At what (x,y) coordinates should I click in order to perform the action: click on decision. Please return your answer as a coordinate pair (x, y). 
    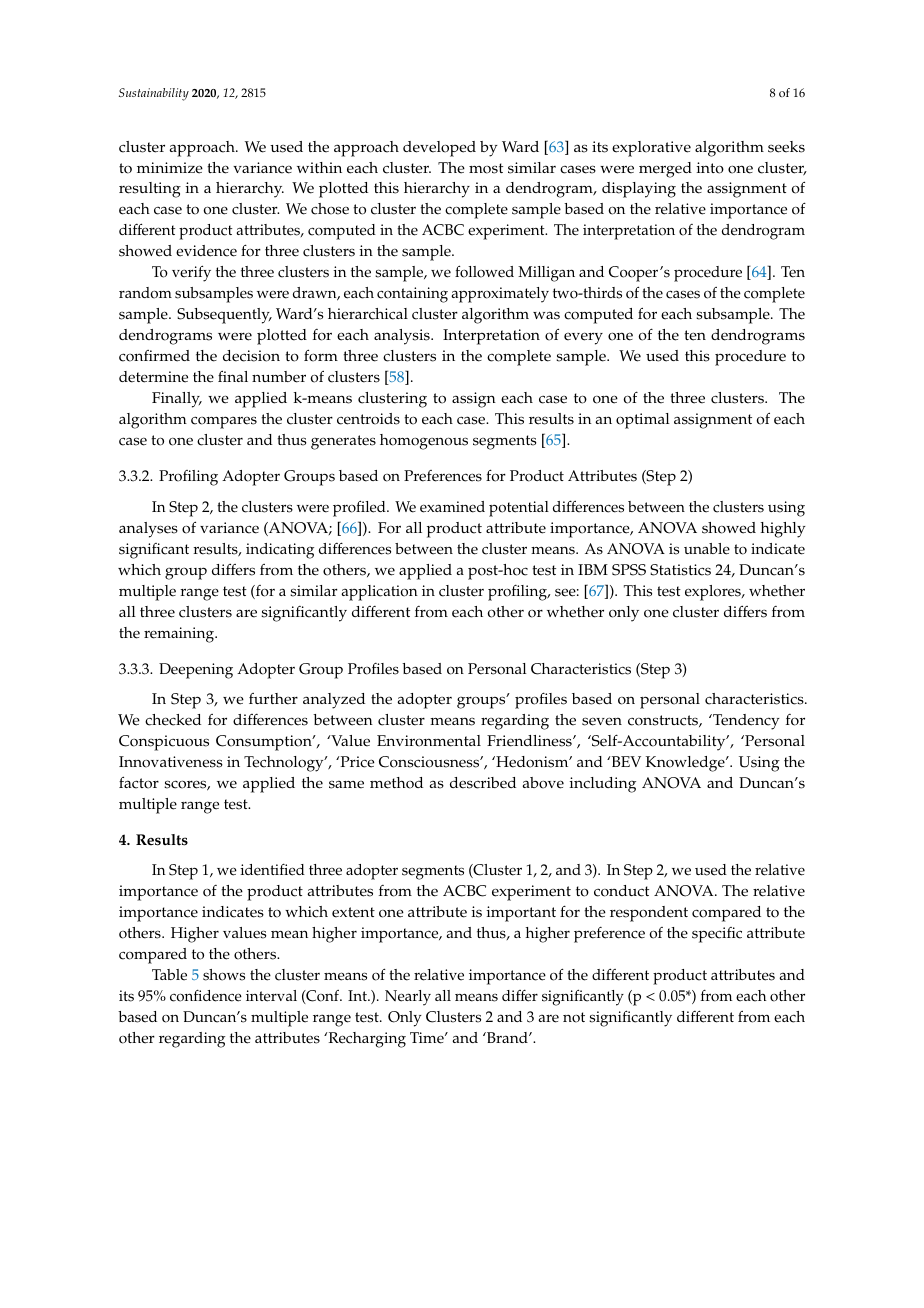
    Looking at the image, I should click on (251, 356).
